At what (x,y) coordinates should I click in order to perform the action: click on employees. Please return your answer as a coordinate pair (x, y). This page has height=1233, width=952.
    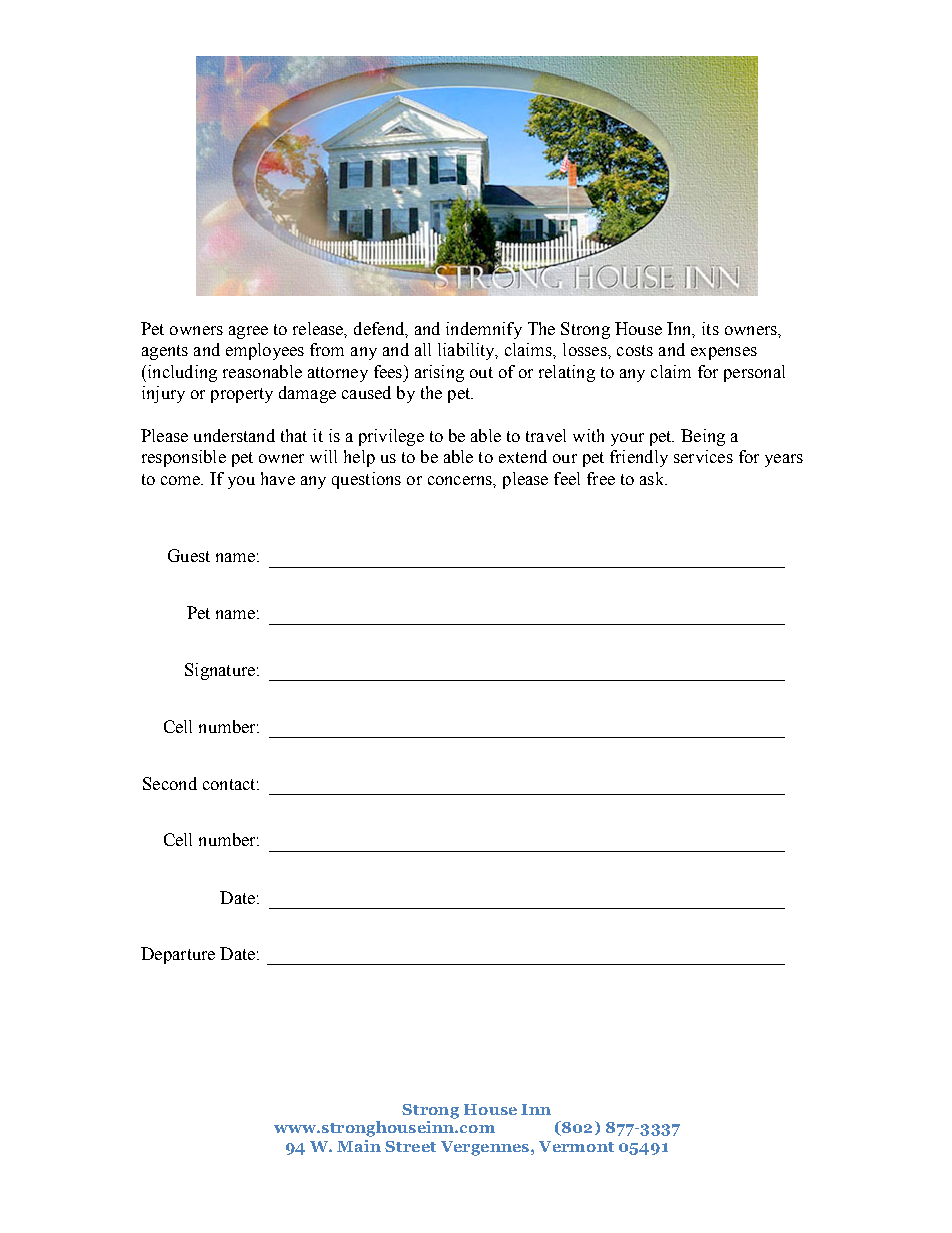
    Looking at the image, I should click on (265, 351).
